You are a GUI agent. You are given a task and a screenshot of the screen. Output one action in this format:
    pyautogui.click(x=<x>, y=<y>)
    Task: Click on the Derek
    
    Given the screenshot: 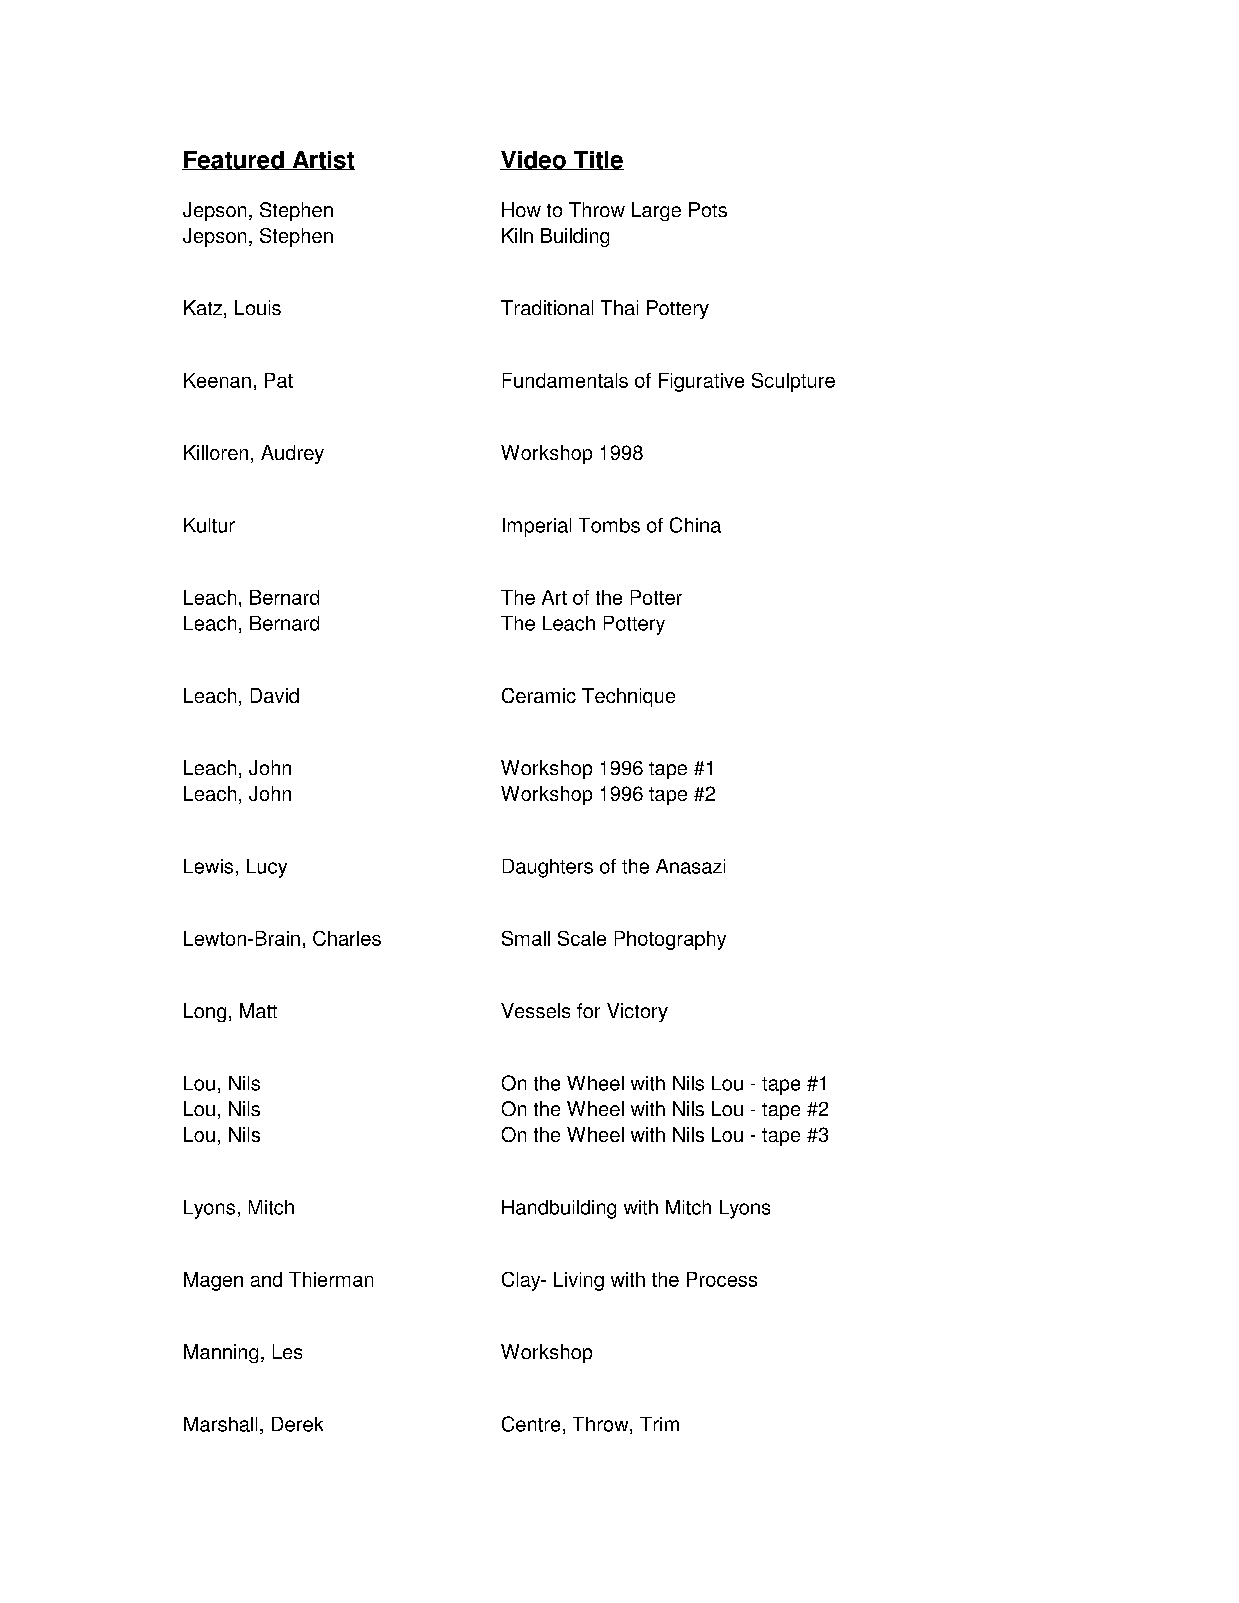 What is the action you would take?
    pyautogui.click(x=297, y=1424)
